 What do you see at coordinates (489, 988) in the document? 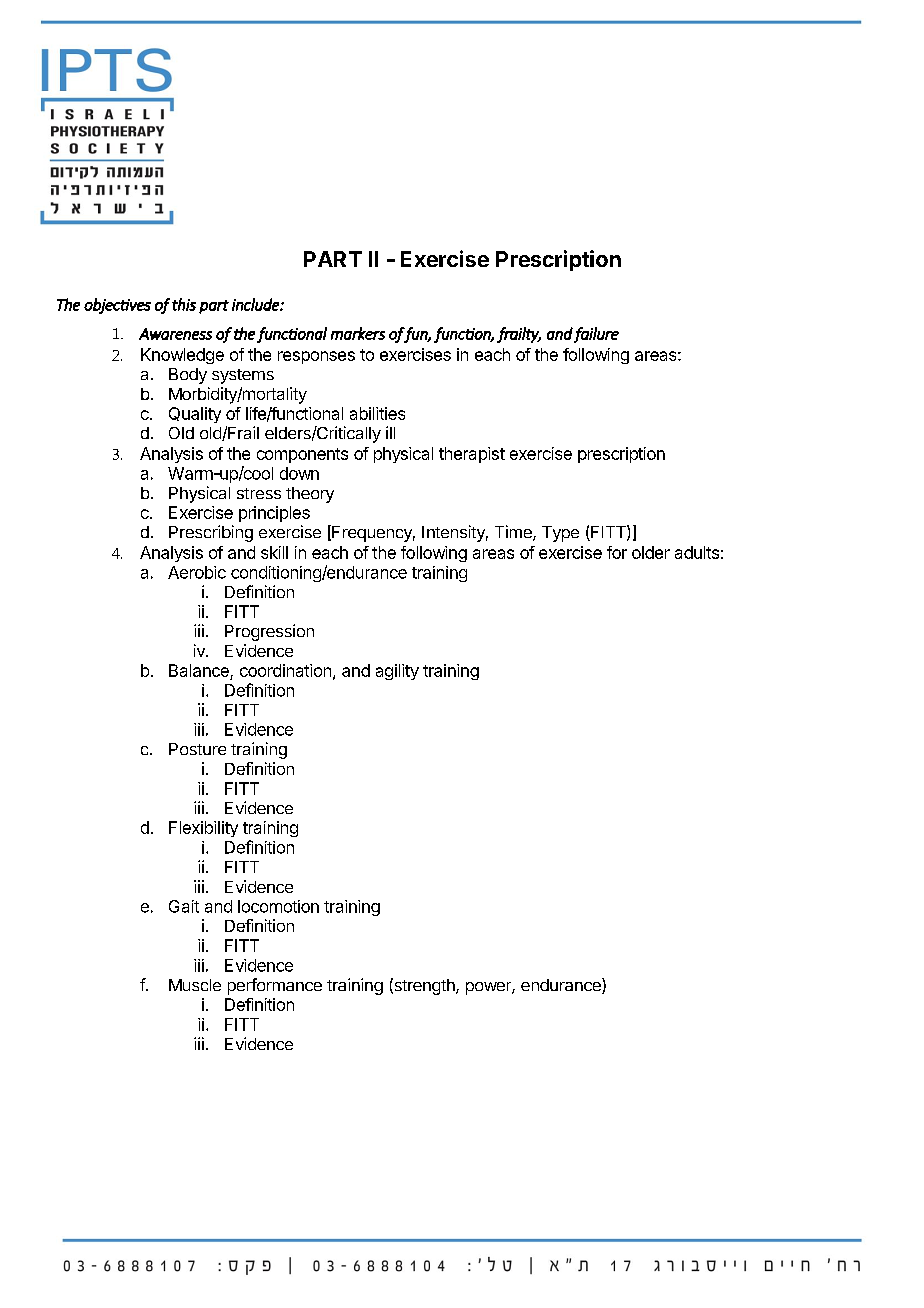
I see `power` at bounding box center [489, 988].
